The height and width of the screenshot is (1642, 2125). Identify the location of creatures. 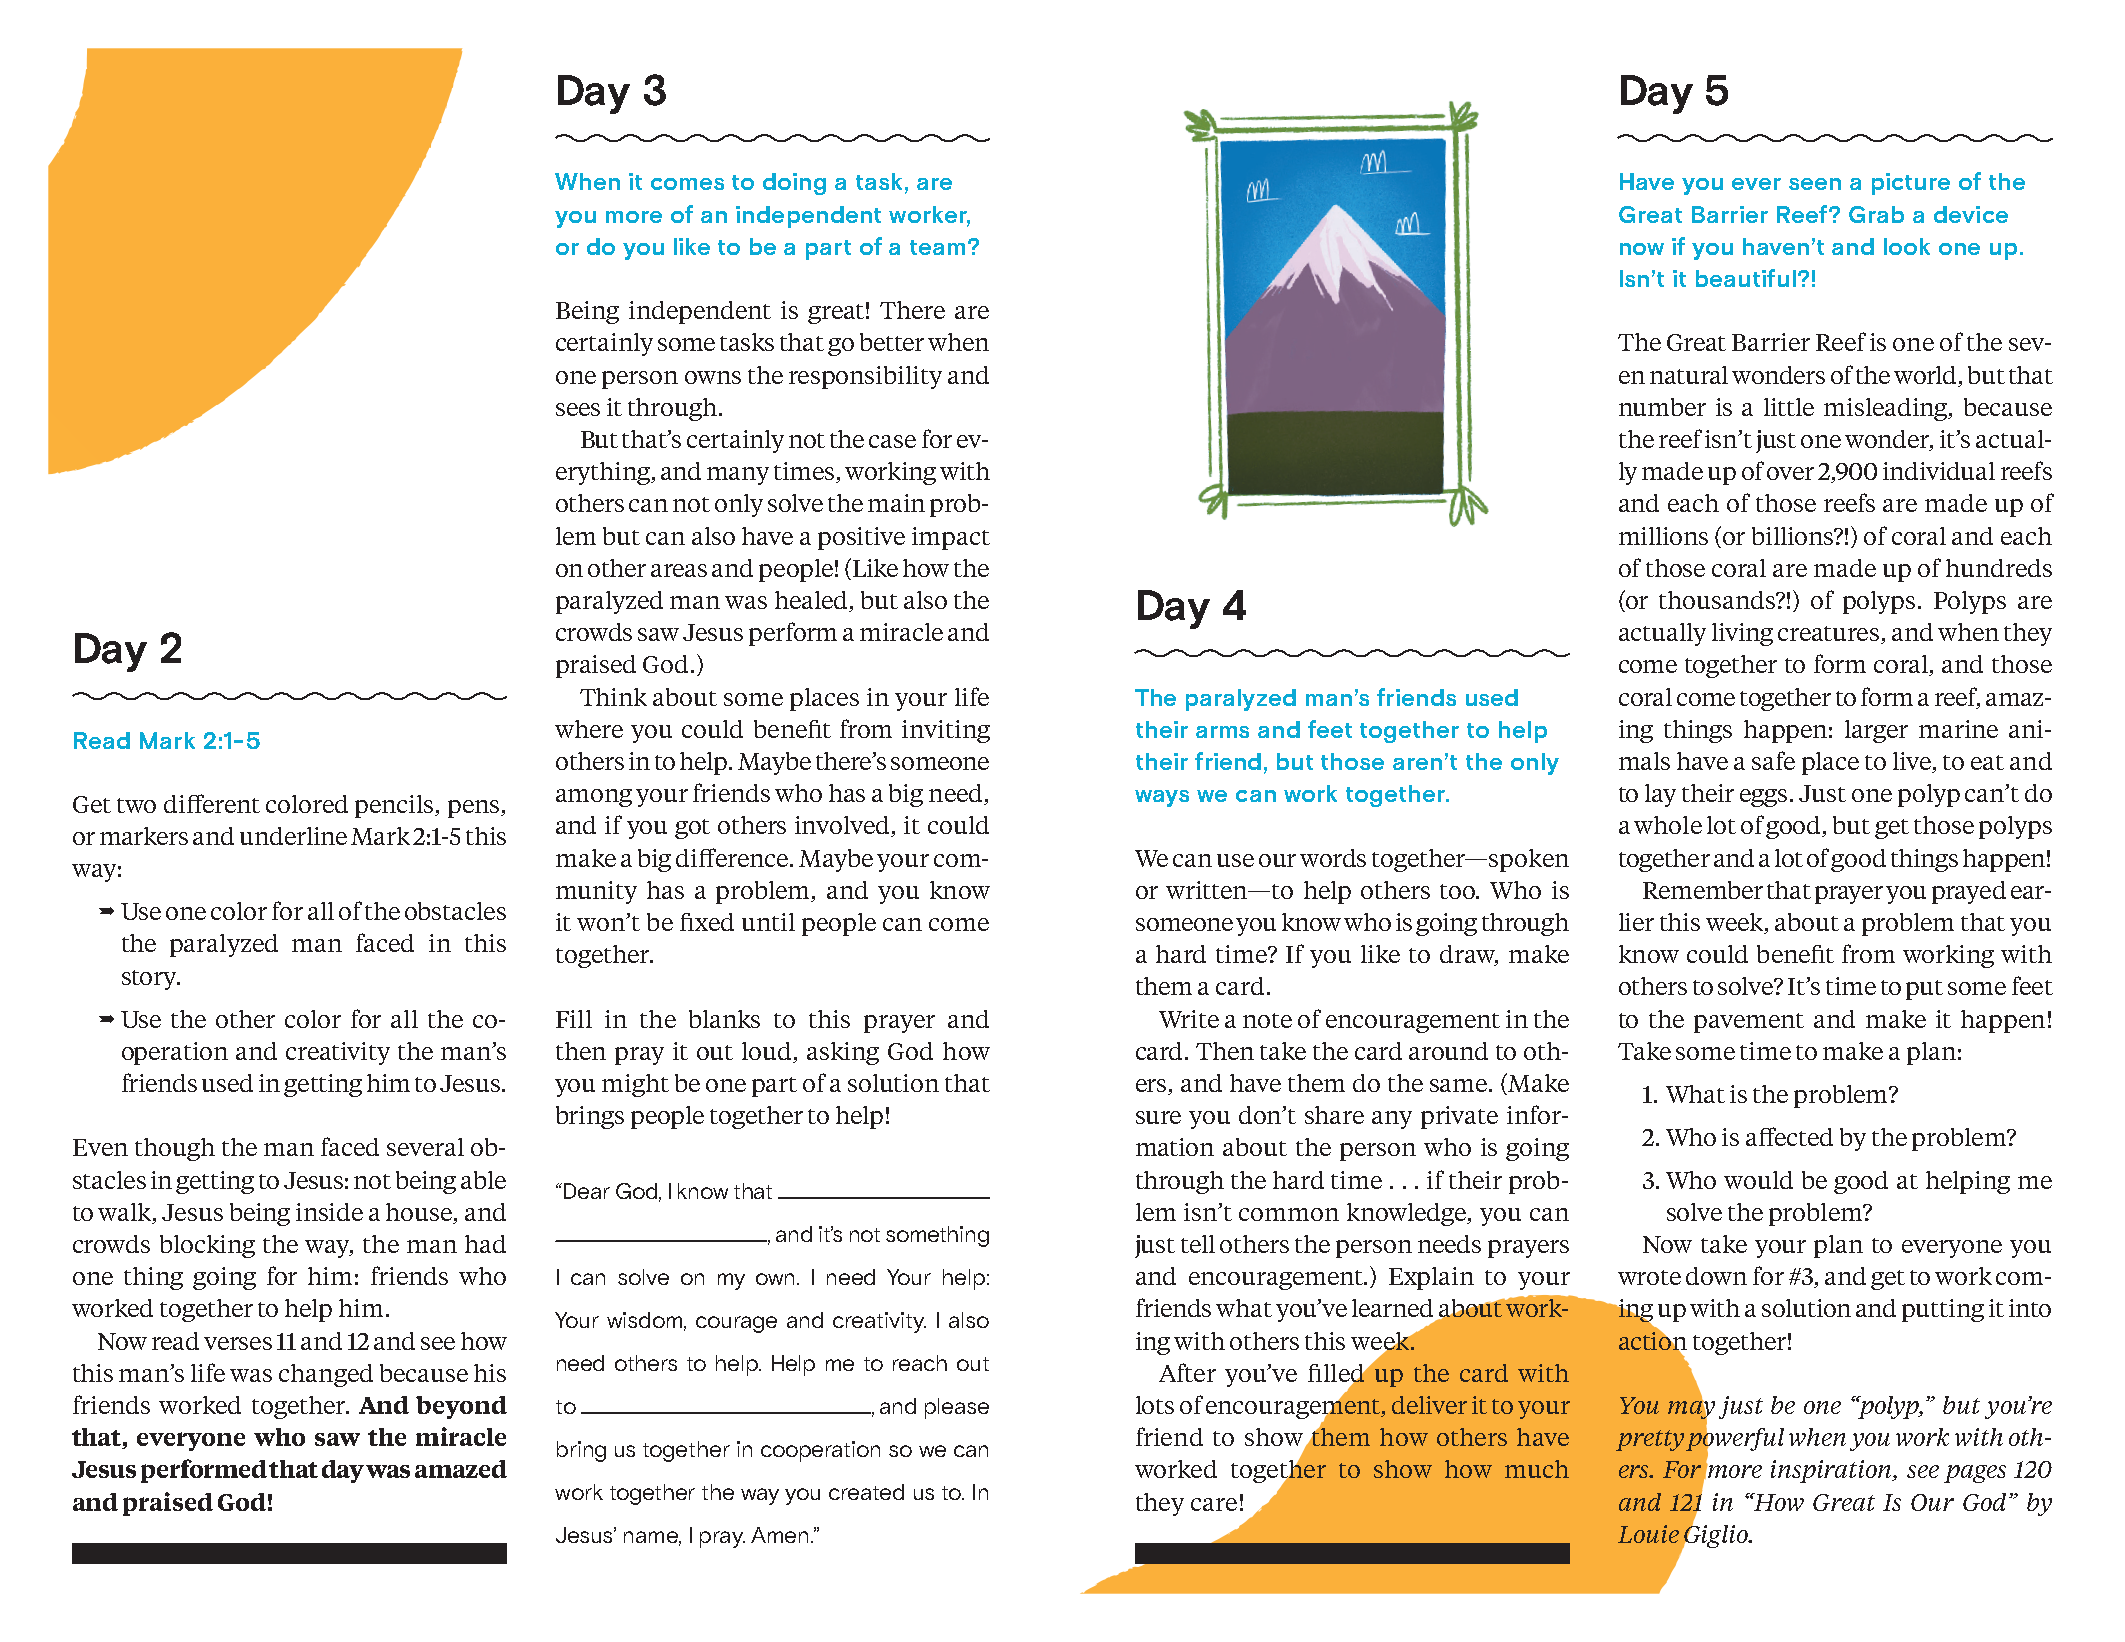
(1830, 635).
